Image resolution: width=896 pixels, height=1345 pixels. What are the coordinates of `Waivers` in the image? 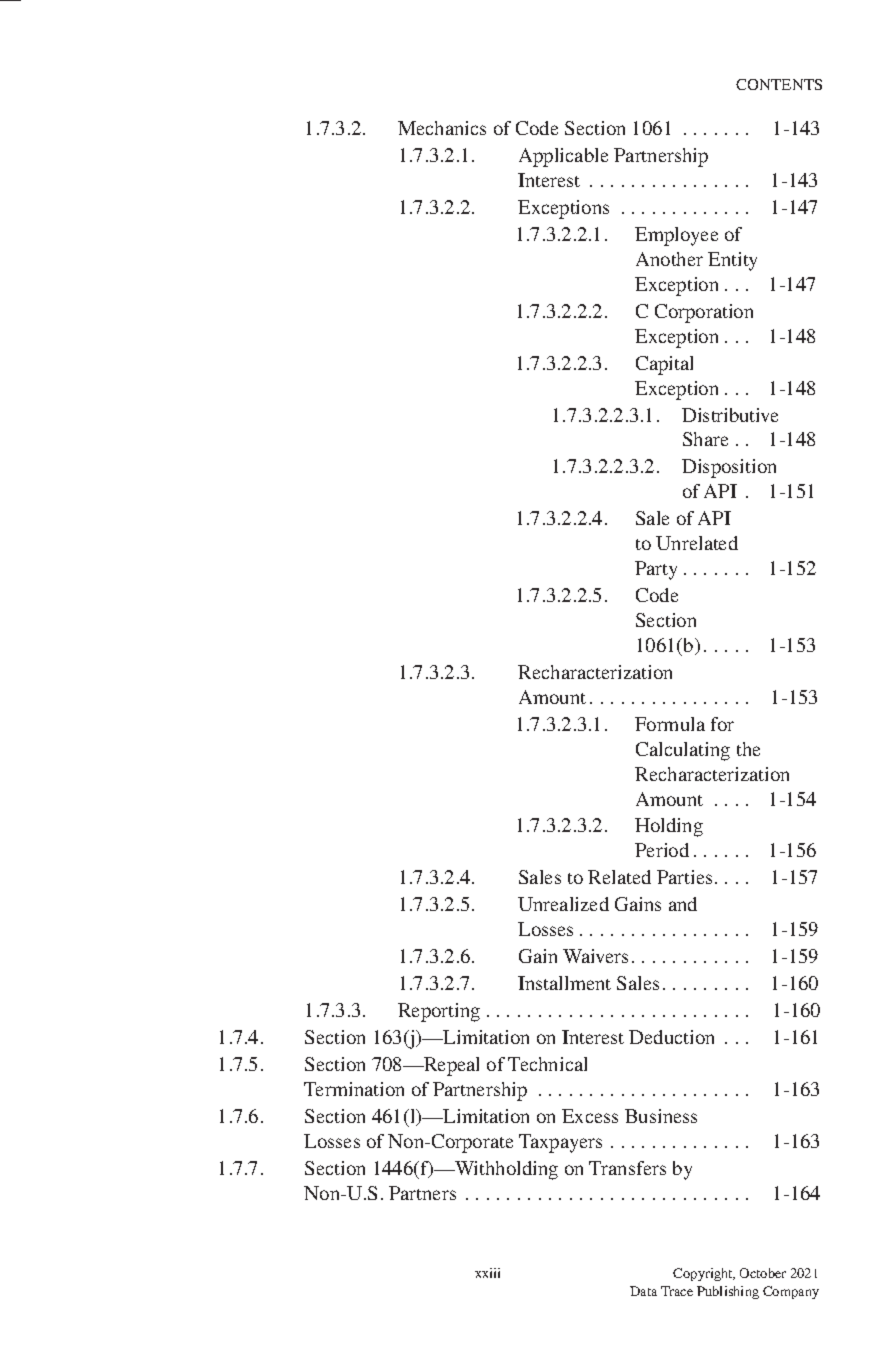 It's located at (595, 956).
